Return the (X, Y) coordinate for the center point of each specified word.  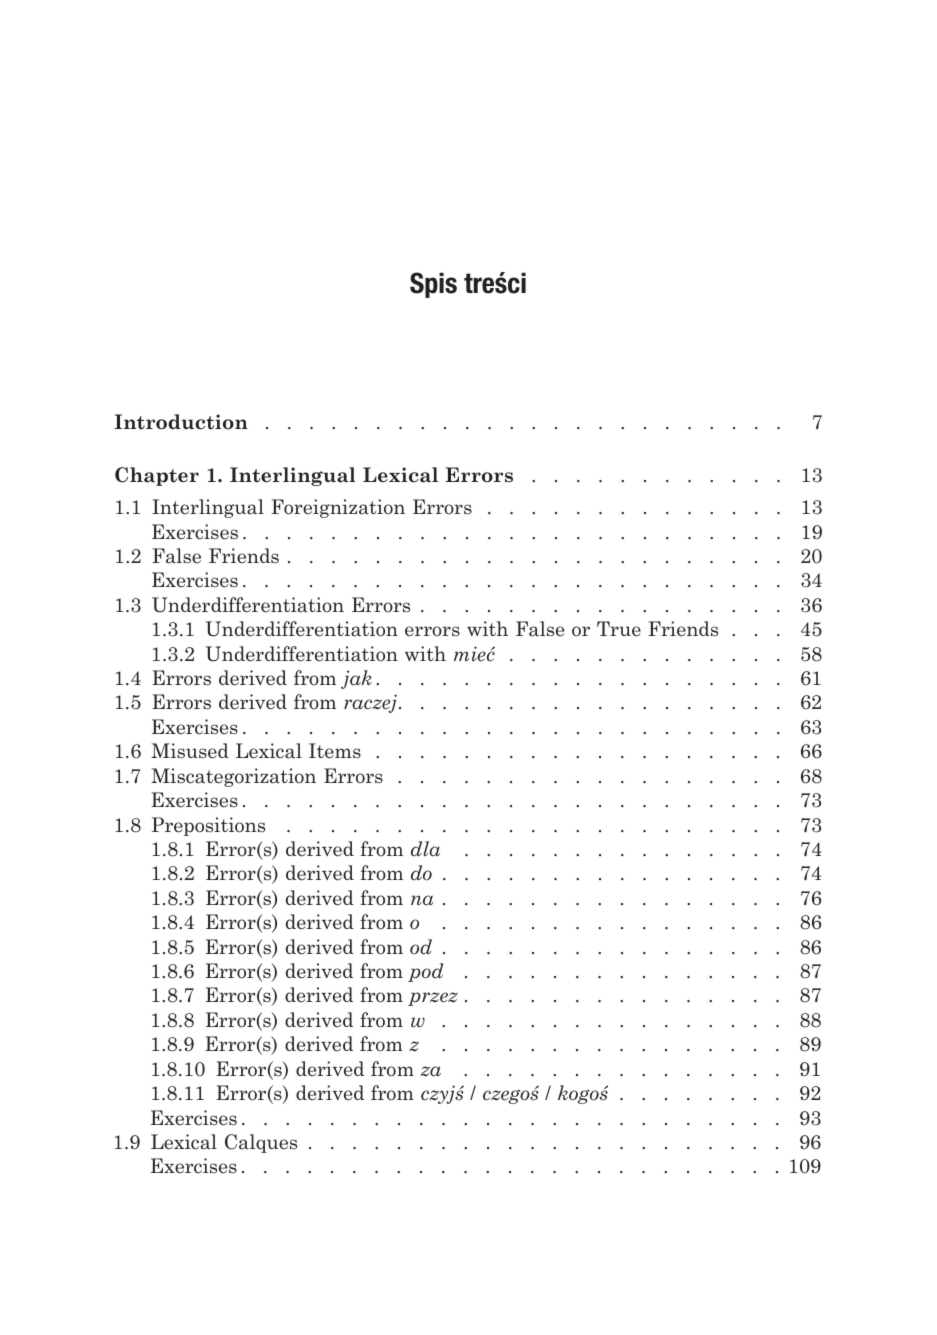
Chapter (157, 476)
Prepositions (208, 826)
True (619, 629)
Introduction (181, 422)
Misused (190, 751)
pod (425, 972)
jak (356, 679)
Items (335, 751)
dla (425, 849)
